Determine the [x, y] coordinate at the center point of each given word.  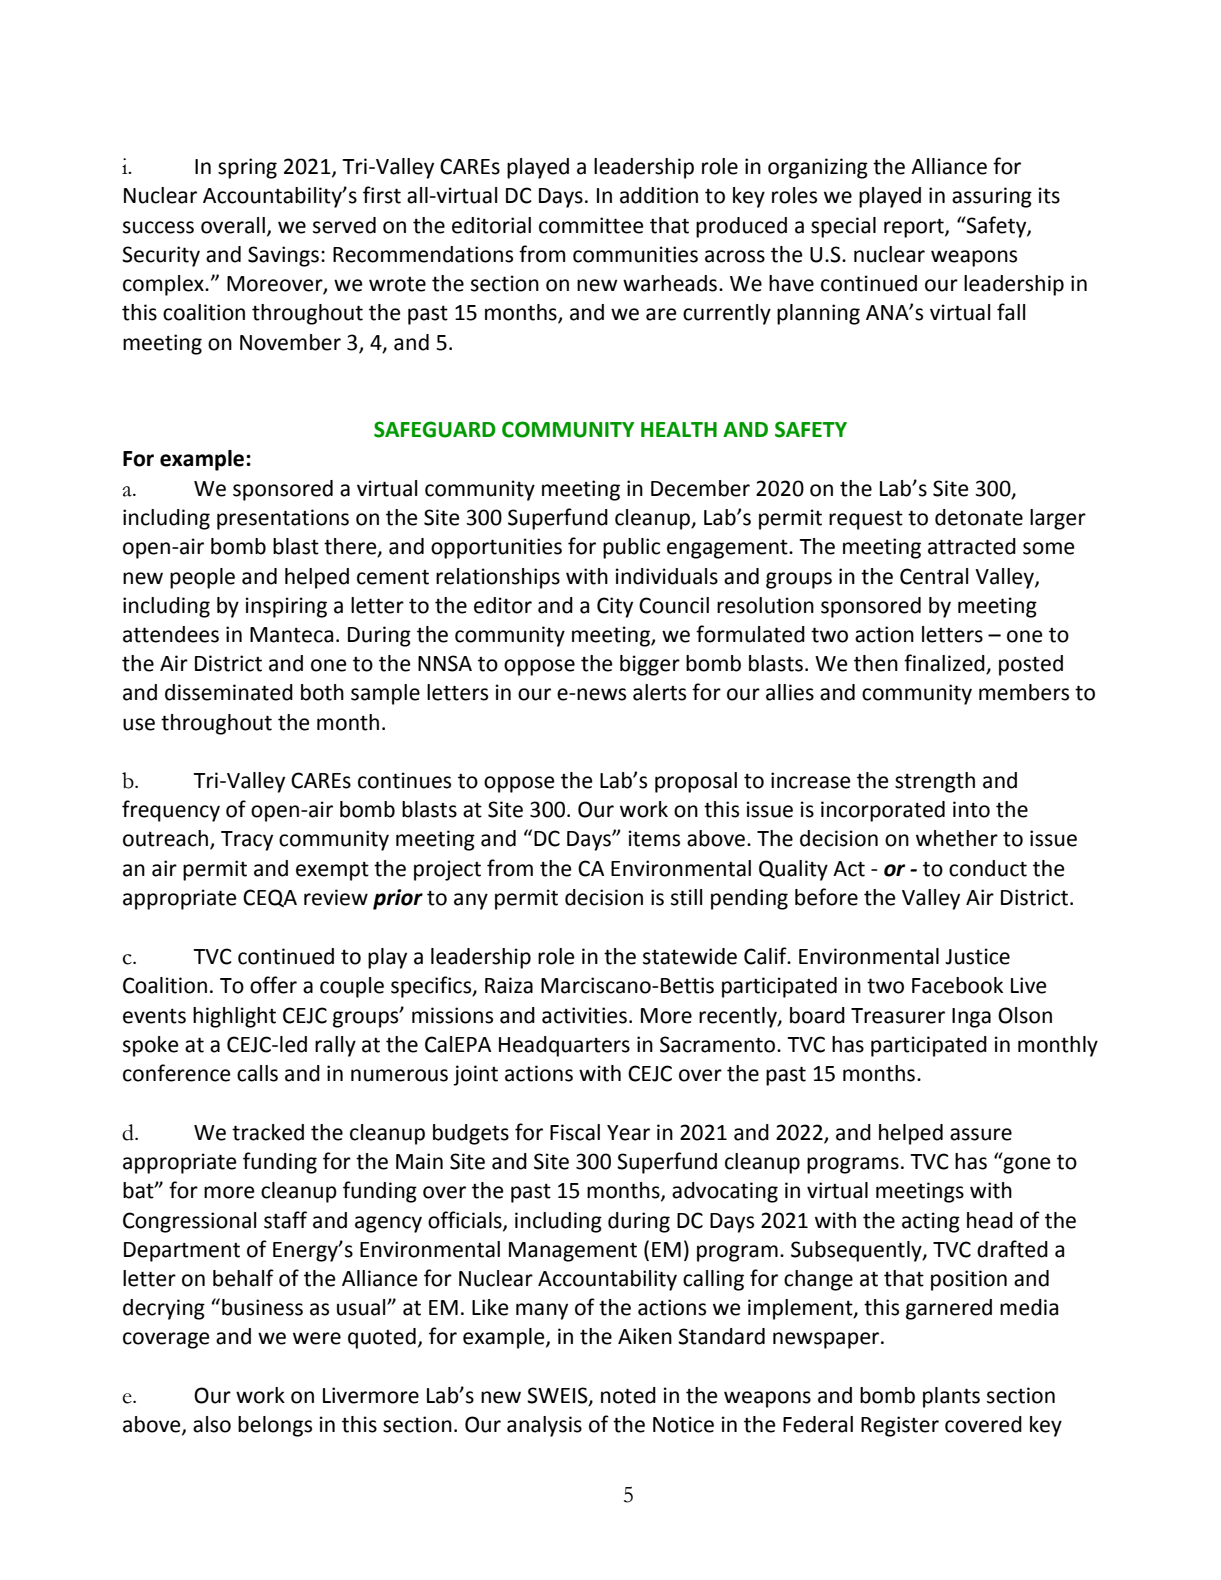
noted [628, 1395]
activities [584, 1015]
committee [591, 225]
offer [273, 985]
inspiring [286, 607]
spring [247, 168]
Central [934, 576]
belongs [275, 1426]
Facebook [957, 985]
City [615, 607]
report [915, 228]
